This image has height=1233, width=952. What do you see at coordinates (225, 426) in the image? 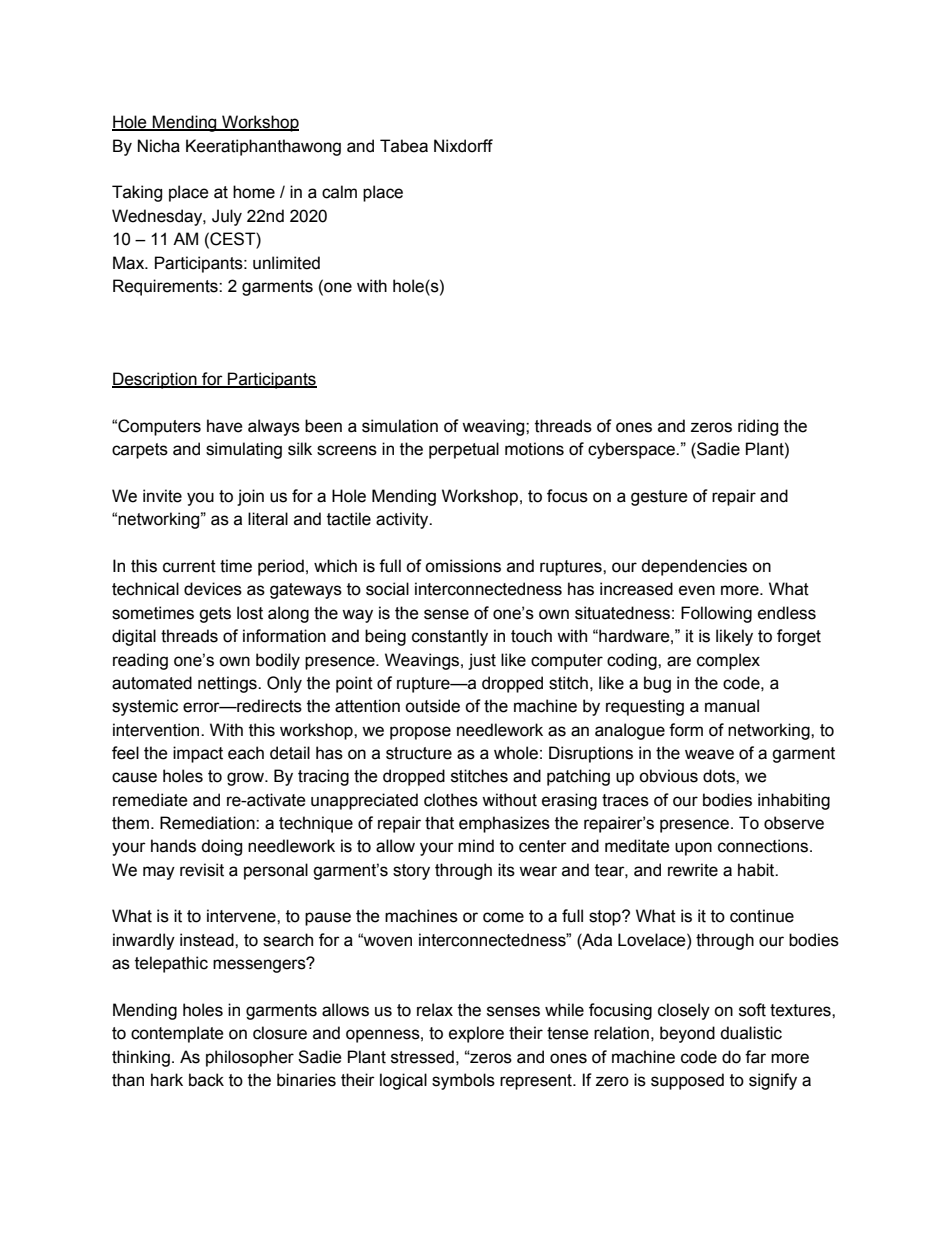
I see `have` at bounding box center [225, 426].
